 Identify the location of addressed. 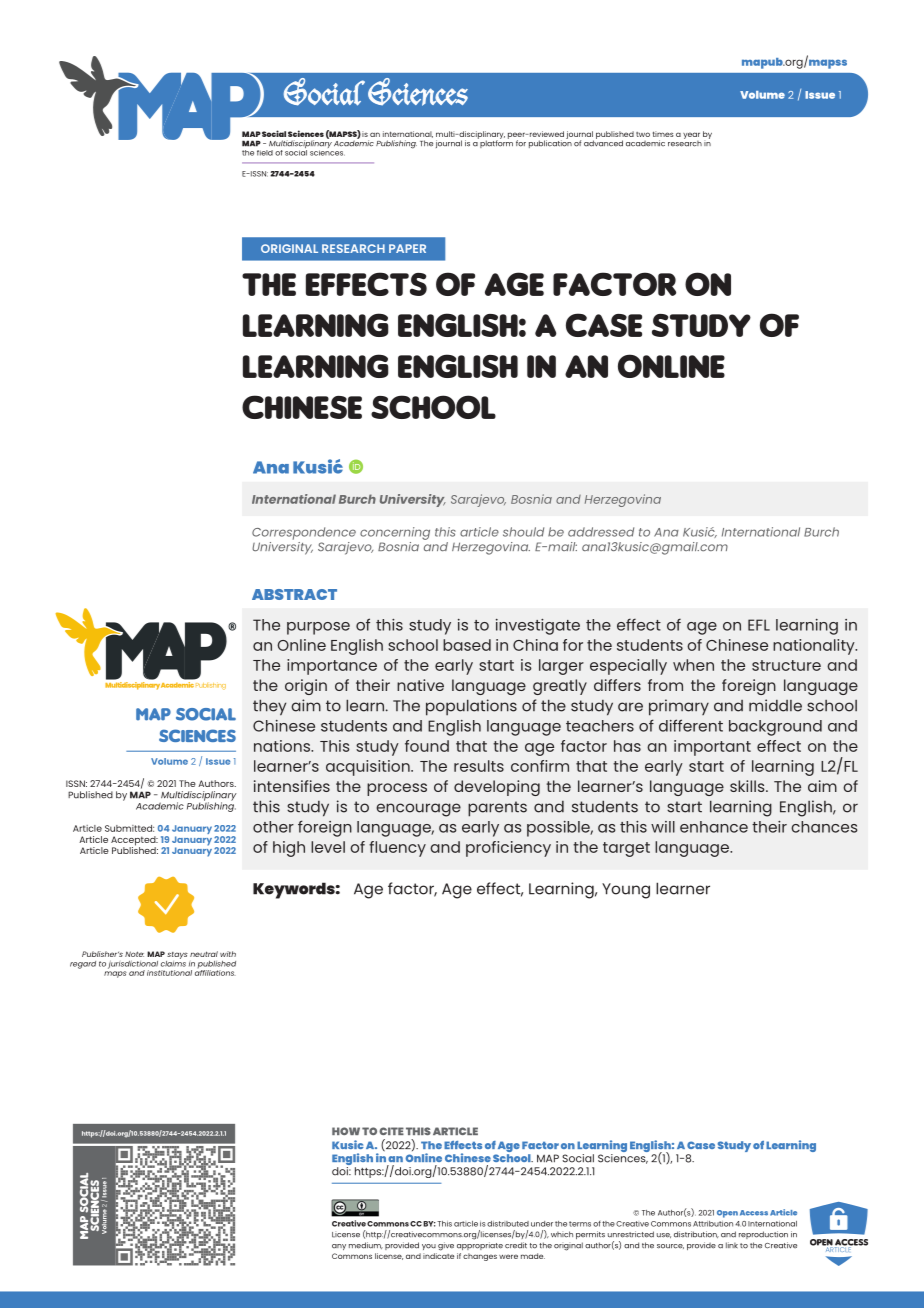
(601, 532).
